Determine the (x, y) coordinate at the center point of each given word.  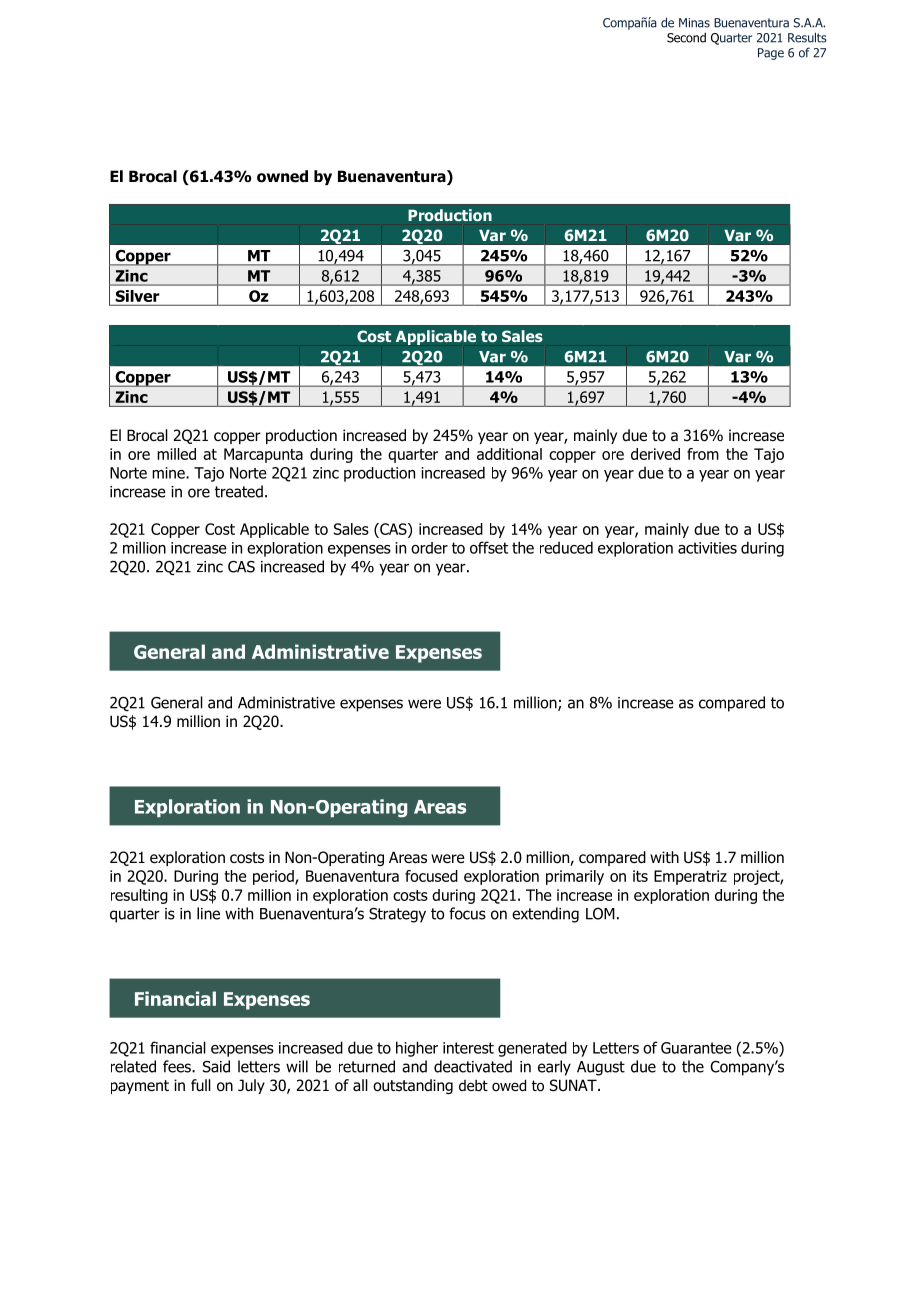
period (274, 877)
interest (468, 1048)
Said (216, 1066)
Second (686, 37)
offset (489, 547)
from (703, 454)
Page (771, 54)
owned (282, 176)
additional (509, 454)
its (640, 876)
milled (176, 454)
